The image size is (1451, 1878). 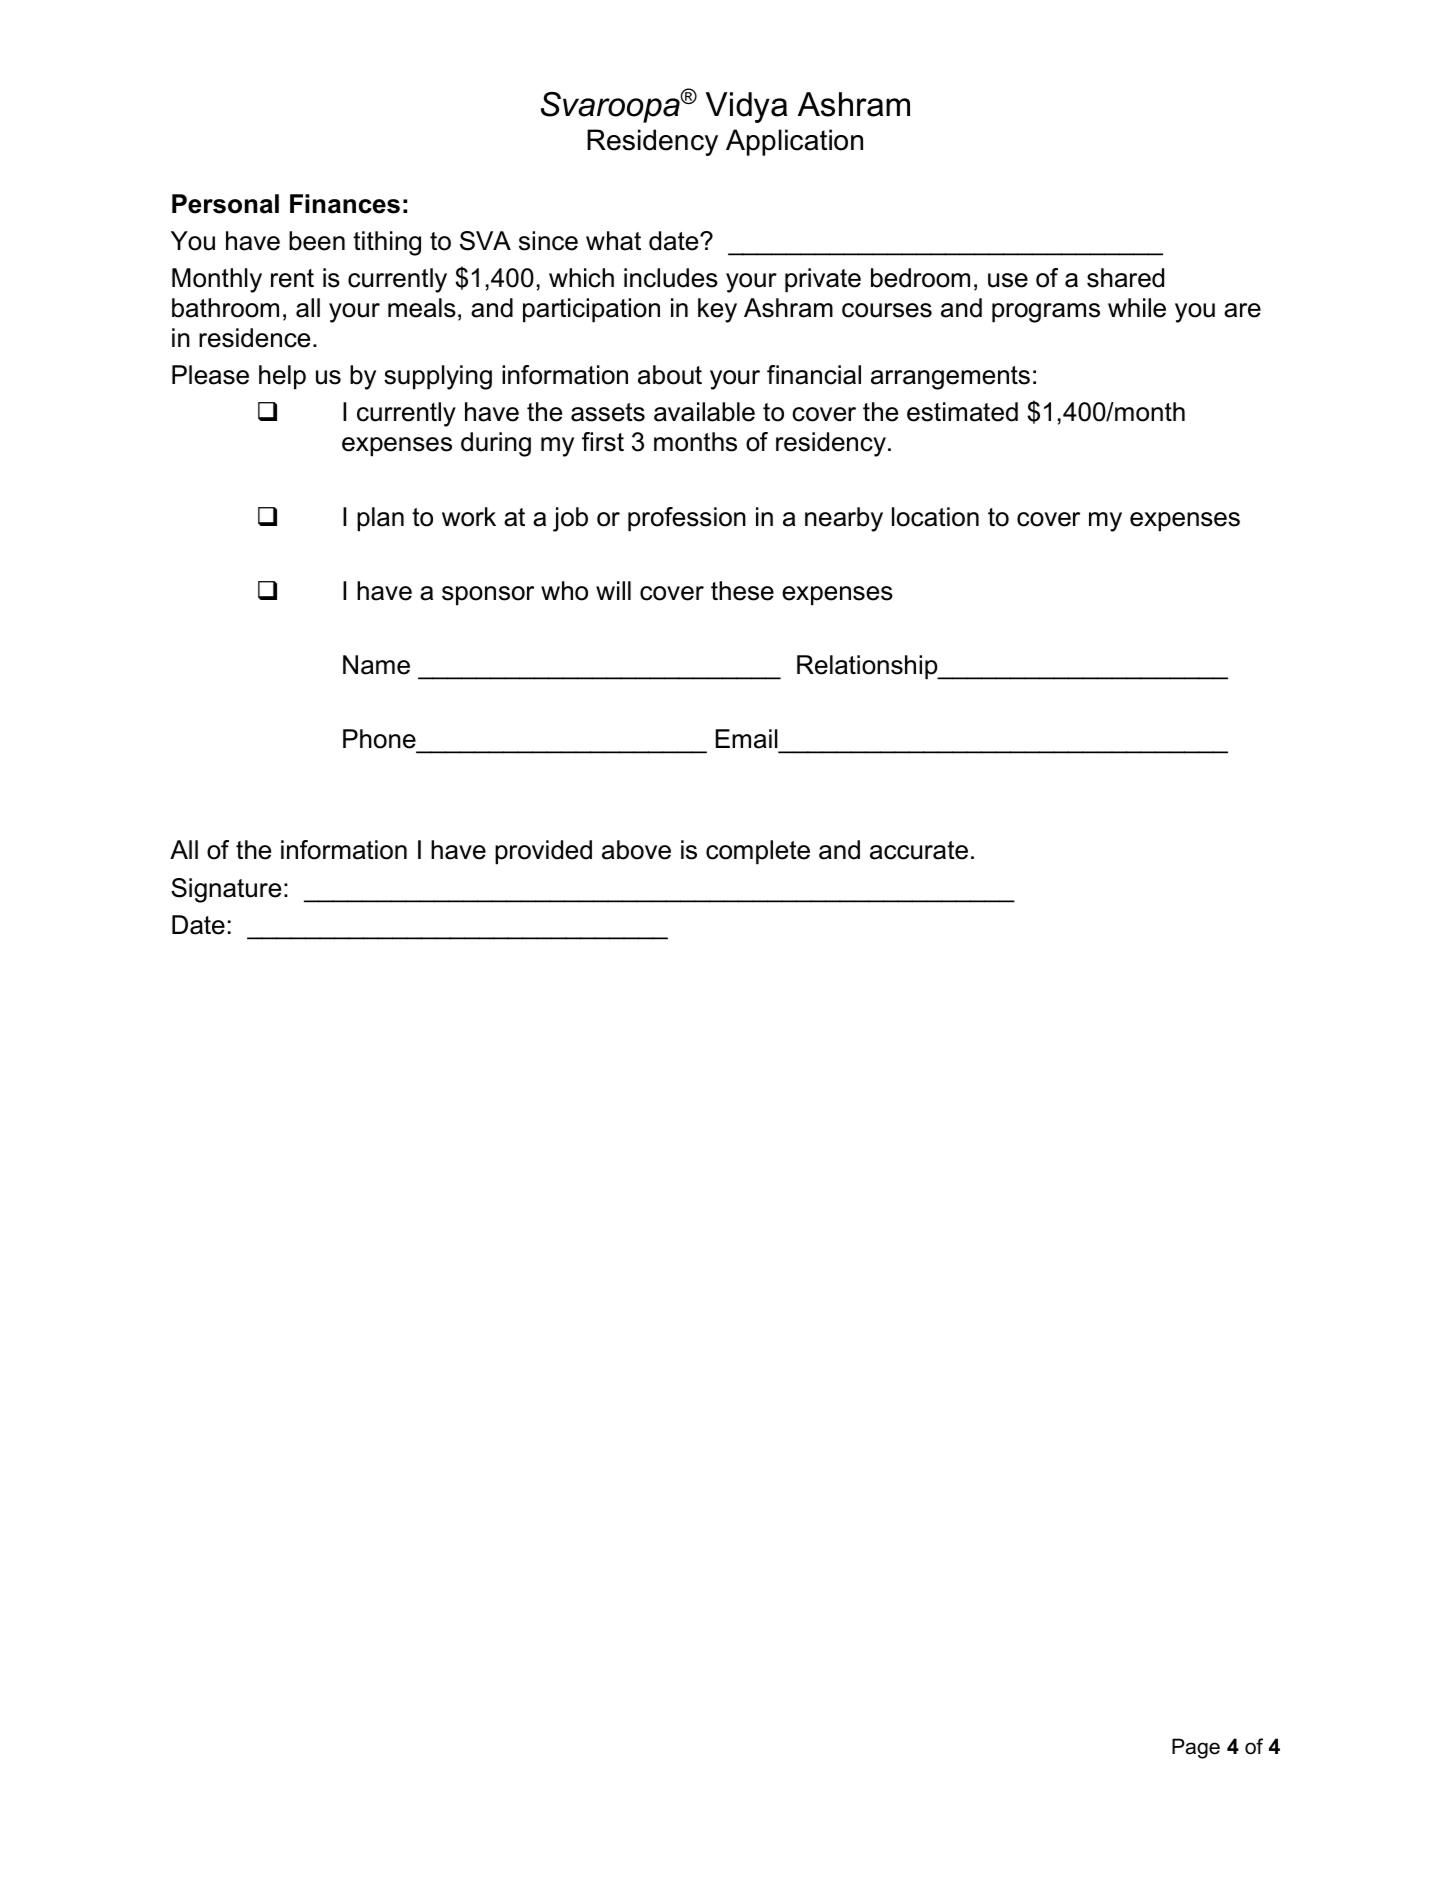 I want to click on Finances, so click(x=345, y=204).
